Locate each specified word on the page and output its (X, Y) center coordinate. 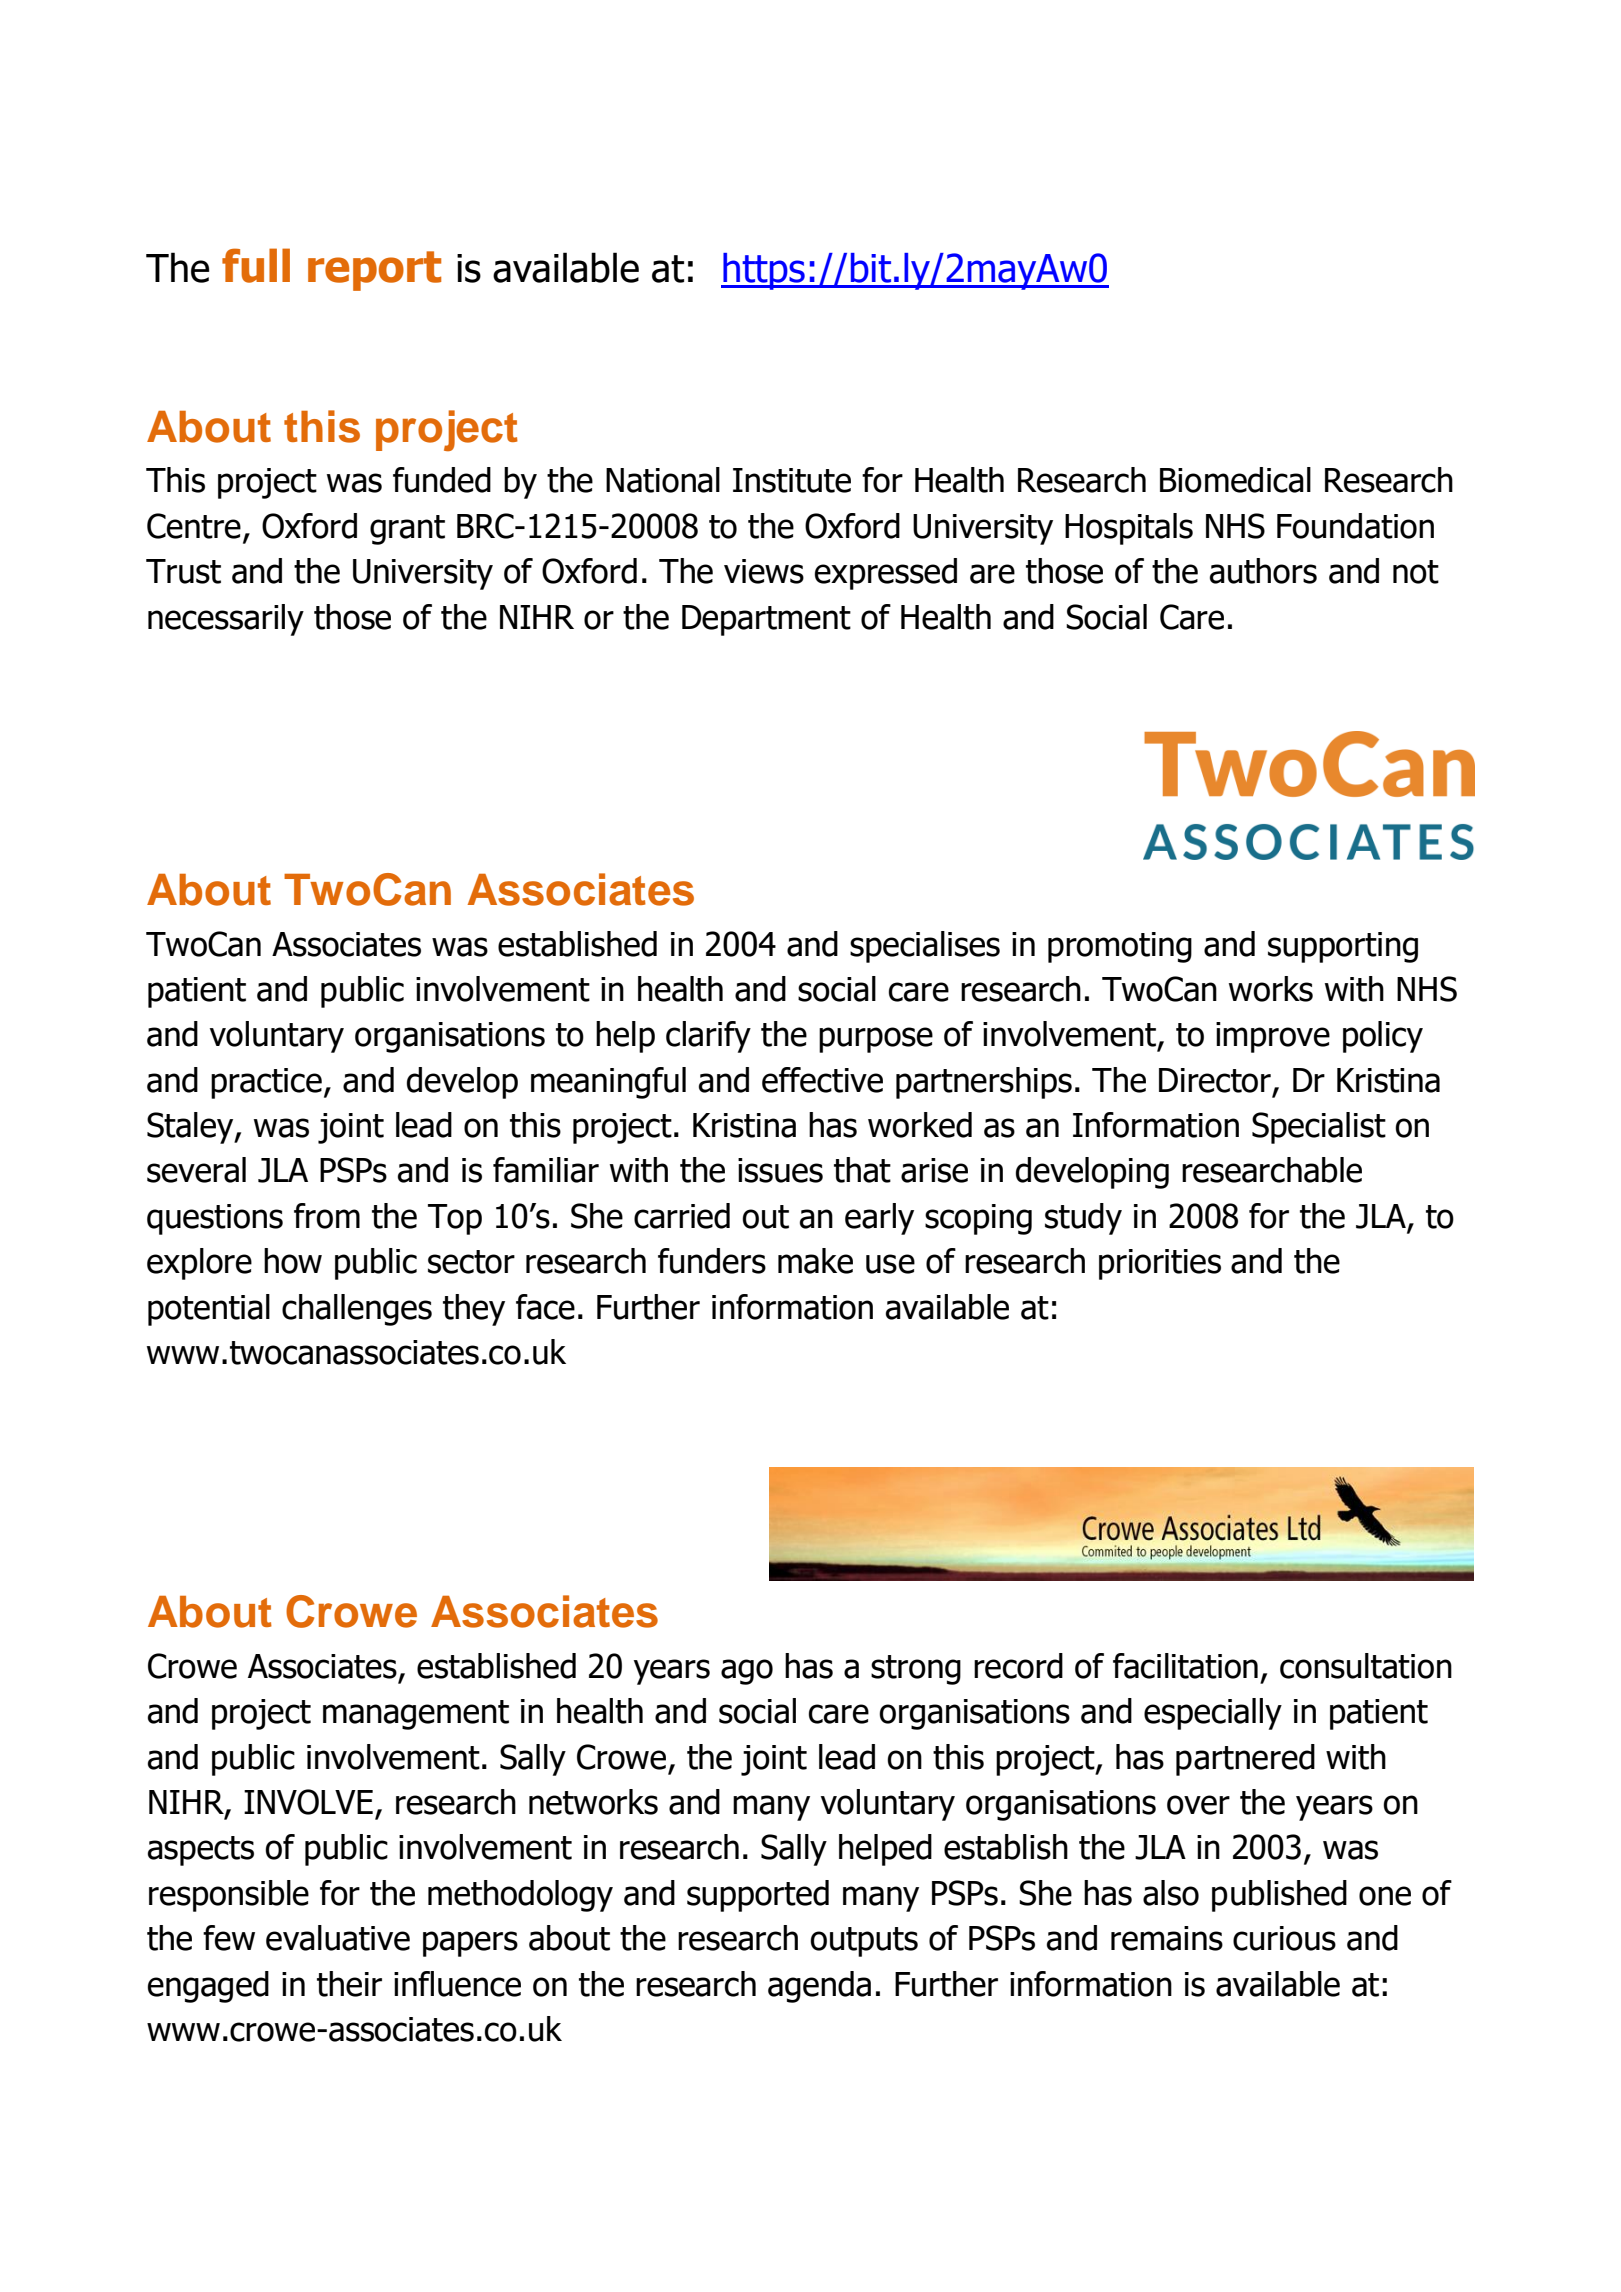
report (374, 271)
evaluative (338, 1938)
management (416, 1715)
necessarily (226, 620)
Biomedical (1235, 480)
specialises (925, 947)
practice (266, 1083)
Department (766, 620)
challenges (357, 1310)
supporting (1343, 947)
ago (747, 1672)
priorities (1160, 1264)
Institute (792, 480)
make (815, 1261)
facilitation (1185, 1666)
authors (1263, 571)
